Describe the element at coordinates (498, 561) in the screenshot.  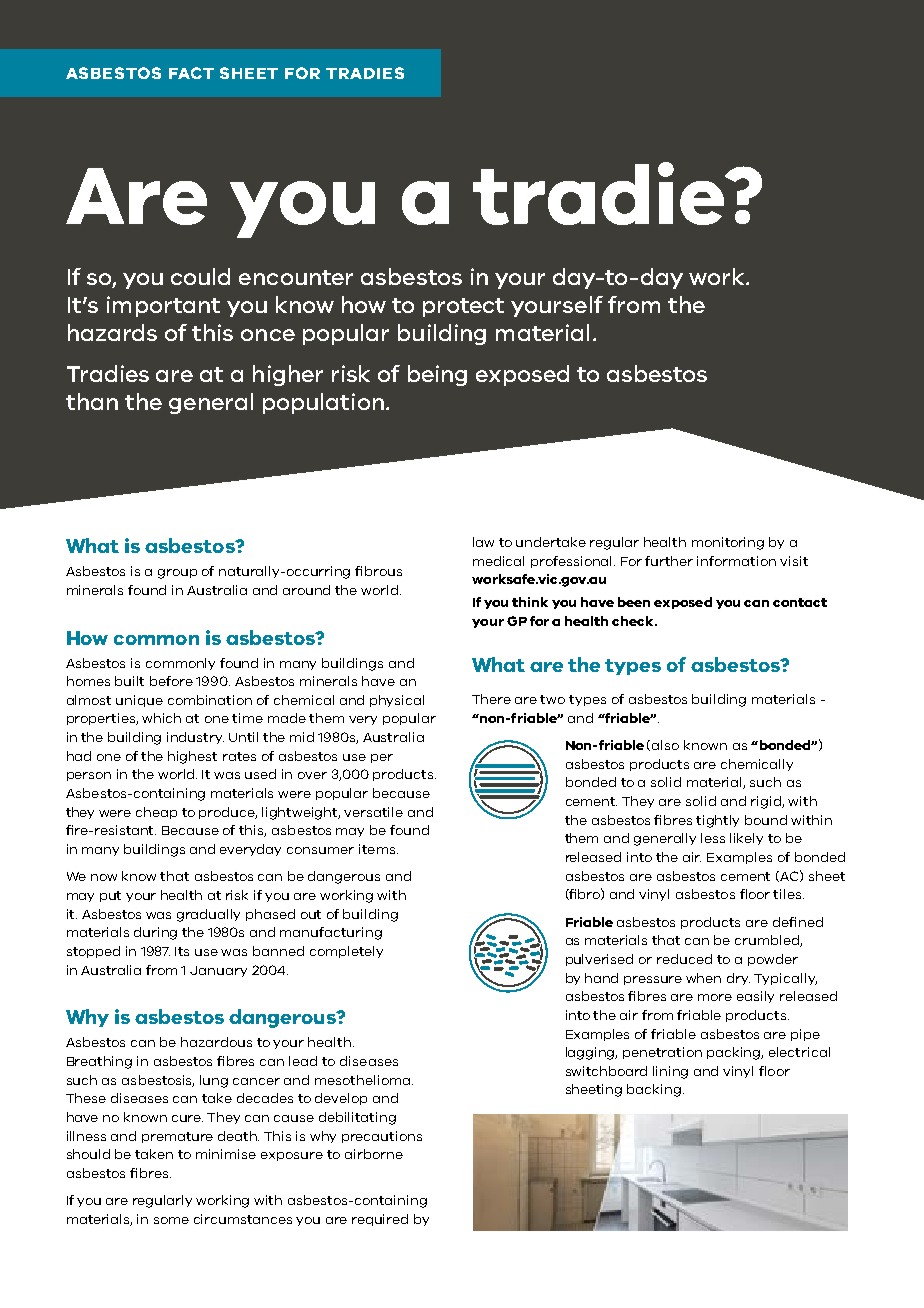
I see `medical` at that location.
